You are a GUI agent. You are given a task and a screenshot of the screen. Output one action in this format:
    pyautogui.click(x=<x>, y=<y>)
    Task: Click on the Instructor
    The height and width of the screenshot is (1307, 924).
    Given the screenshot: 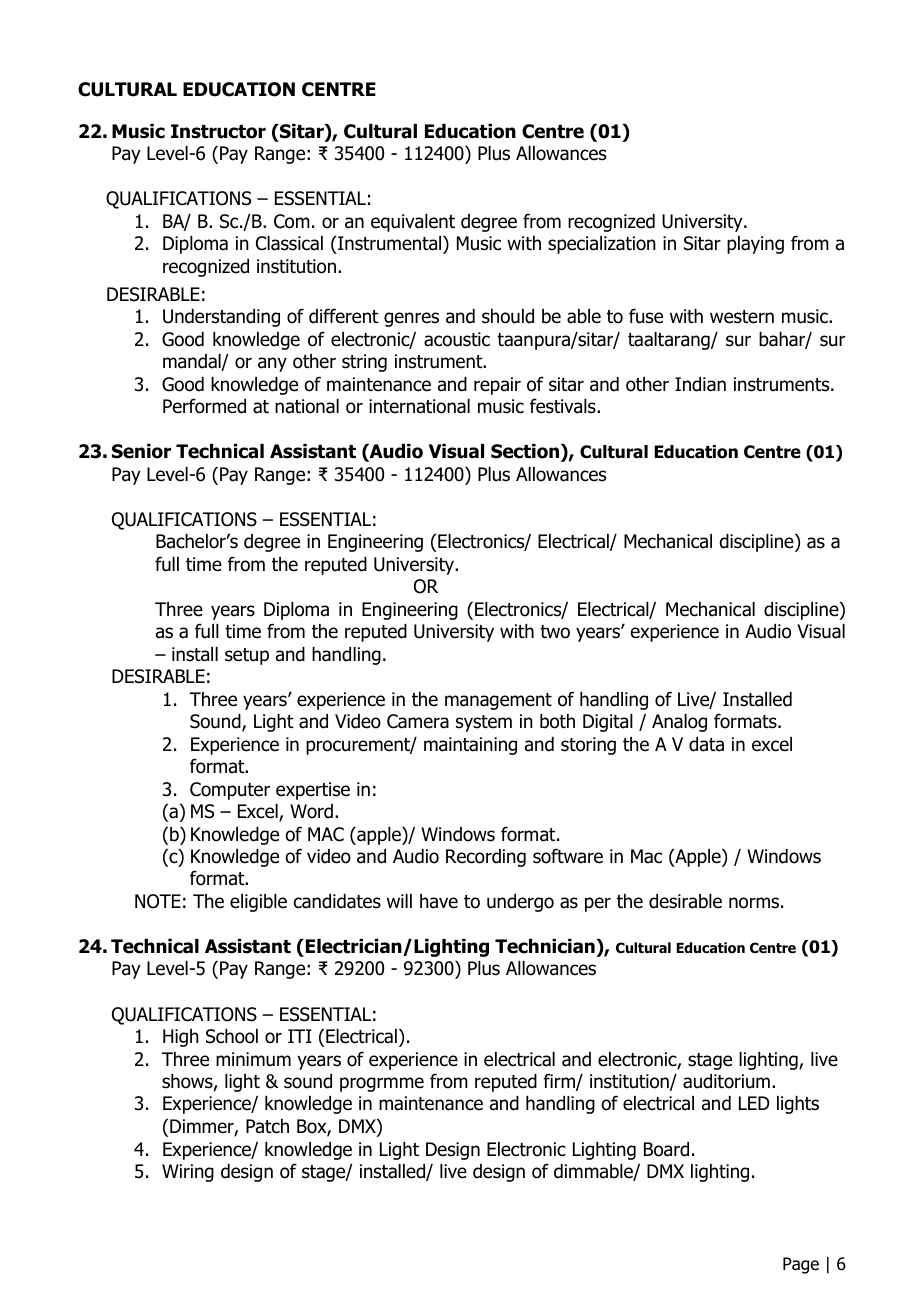 What is the action you would take?
    pyautogui.click(x=218, y=131)
